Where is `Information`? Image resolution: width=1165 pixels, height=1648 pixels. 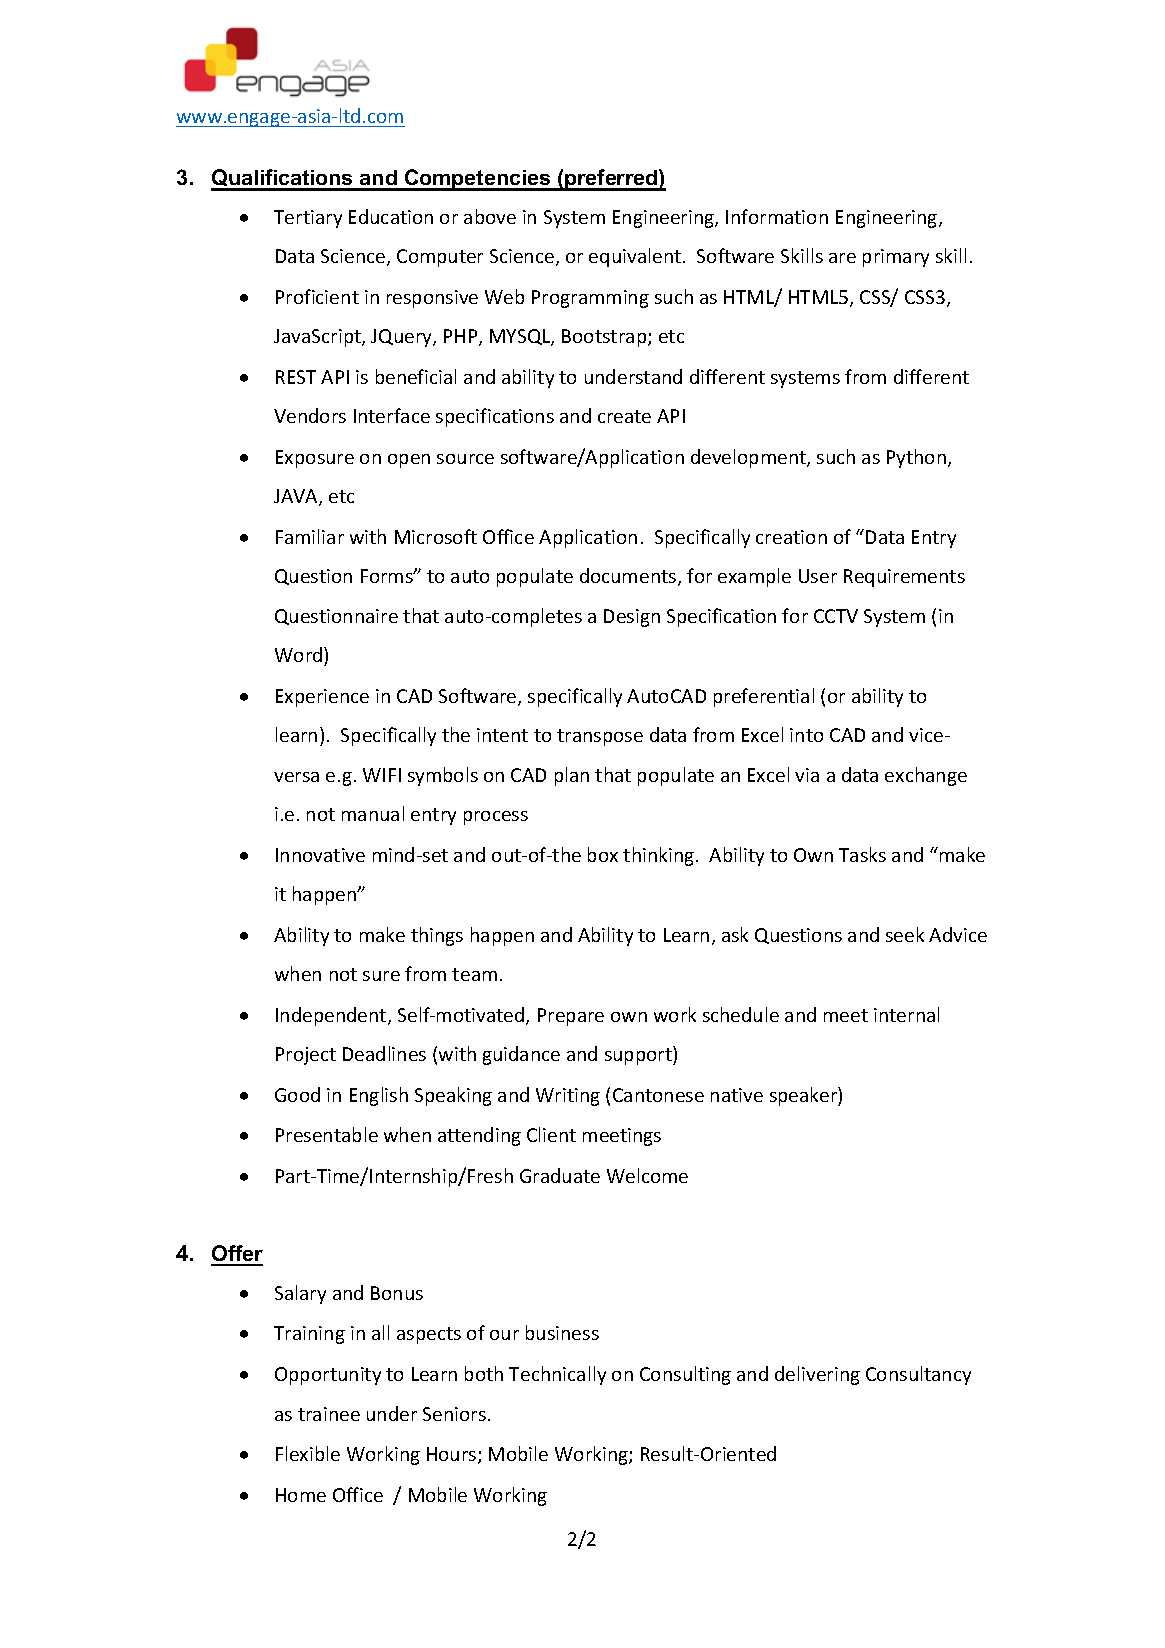 Information is located at coordinates (777, 216).
